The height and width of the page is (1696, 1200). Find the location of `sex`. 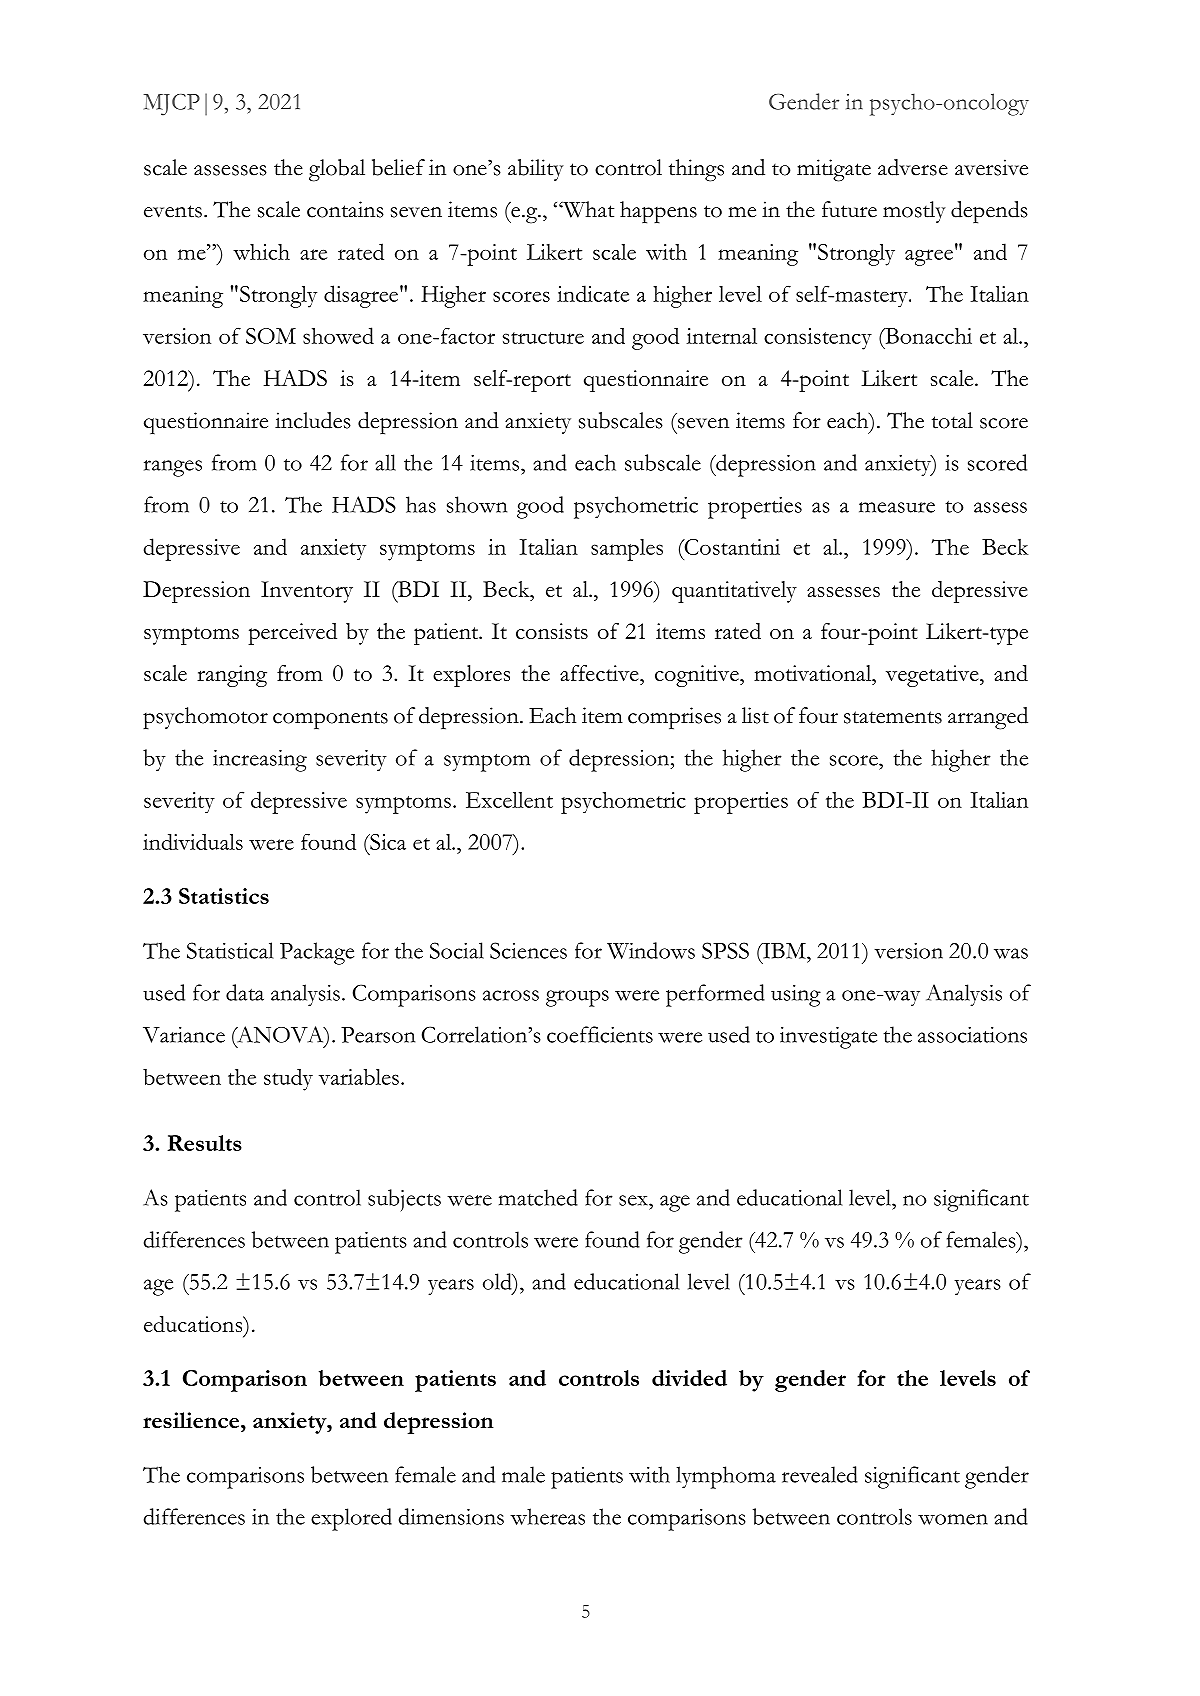

sex is located at coordinates (634, 1200).
